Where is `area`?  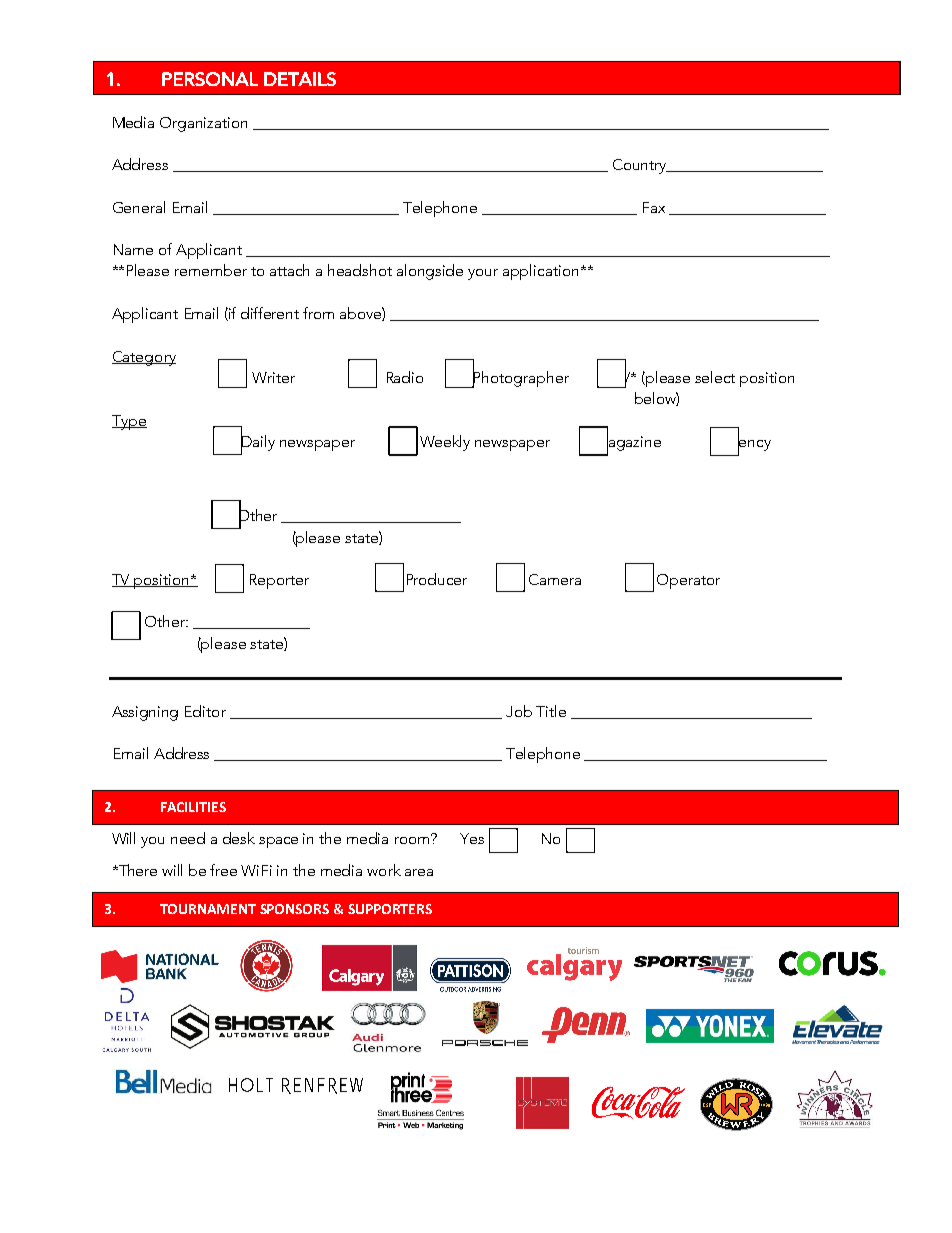 area is located at coordinates (419, 872).
